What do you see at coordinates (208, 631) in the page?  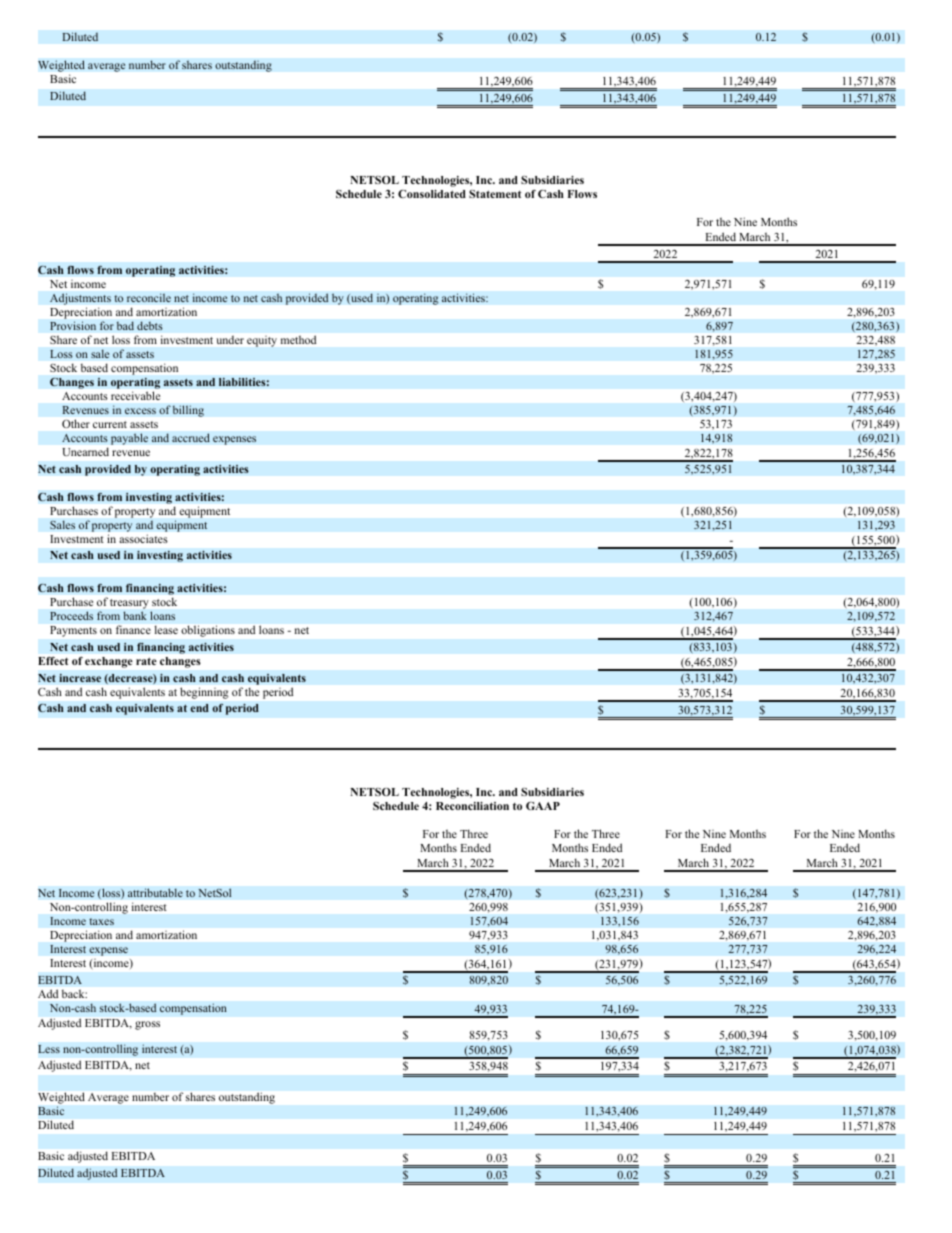 I see `obligations` at bounding box center [208, 631].
